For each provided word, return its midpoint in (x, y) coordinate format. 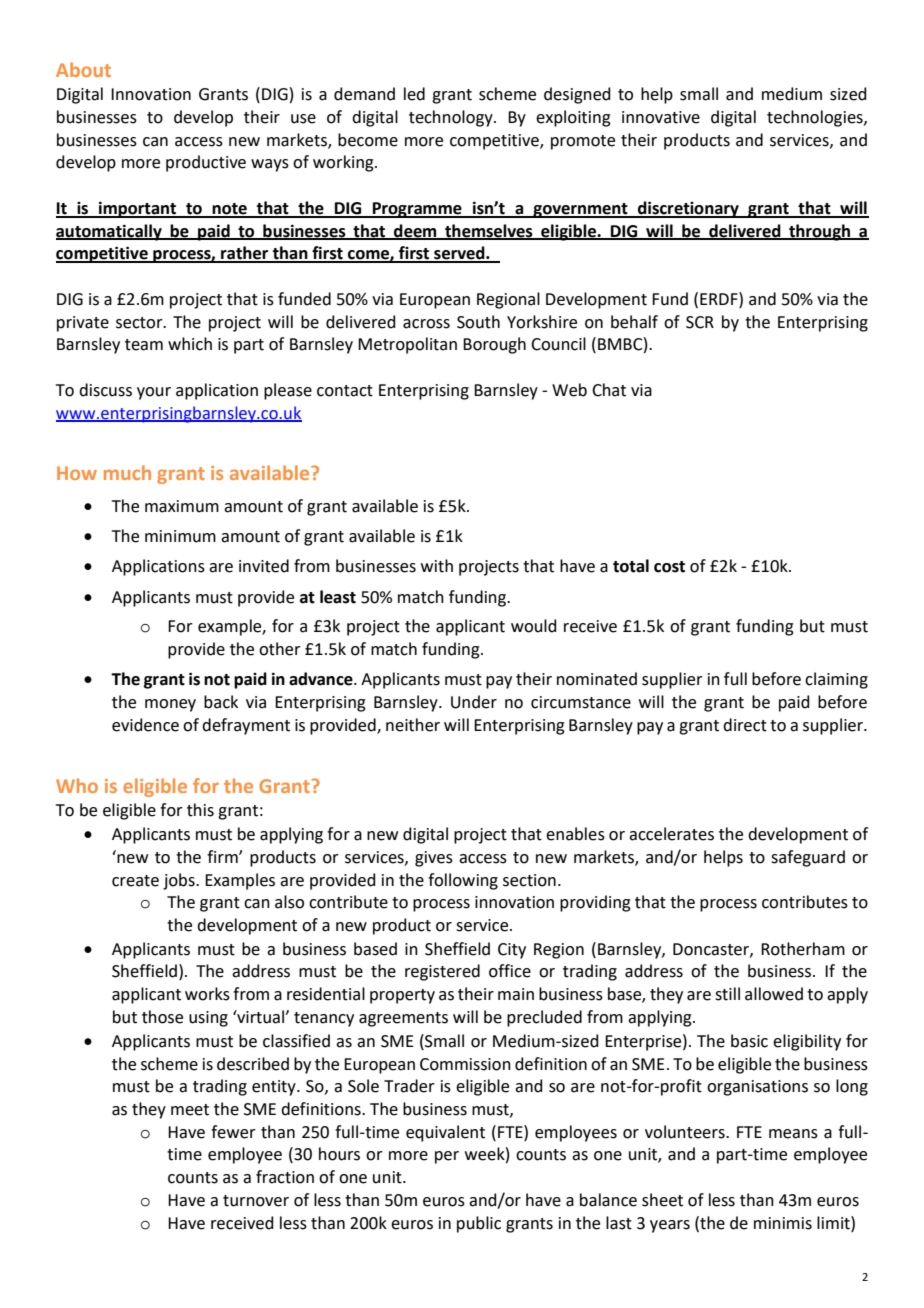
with (437, 566)
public (479, 1224)
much (127, 472)
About (83, 69)
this (200, 810)
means (793, 1134)
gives (434, 859)
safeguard (808, 858)
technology (452, 118)
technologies (816, 118)
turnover (256, 1201)
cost (669, 567)
